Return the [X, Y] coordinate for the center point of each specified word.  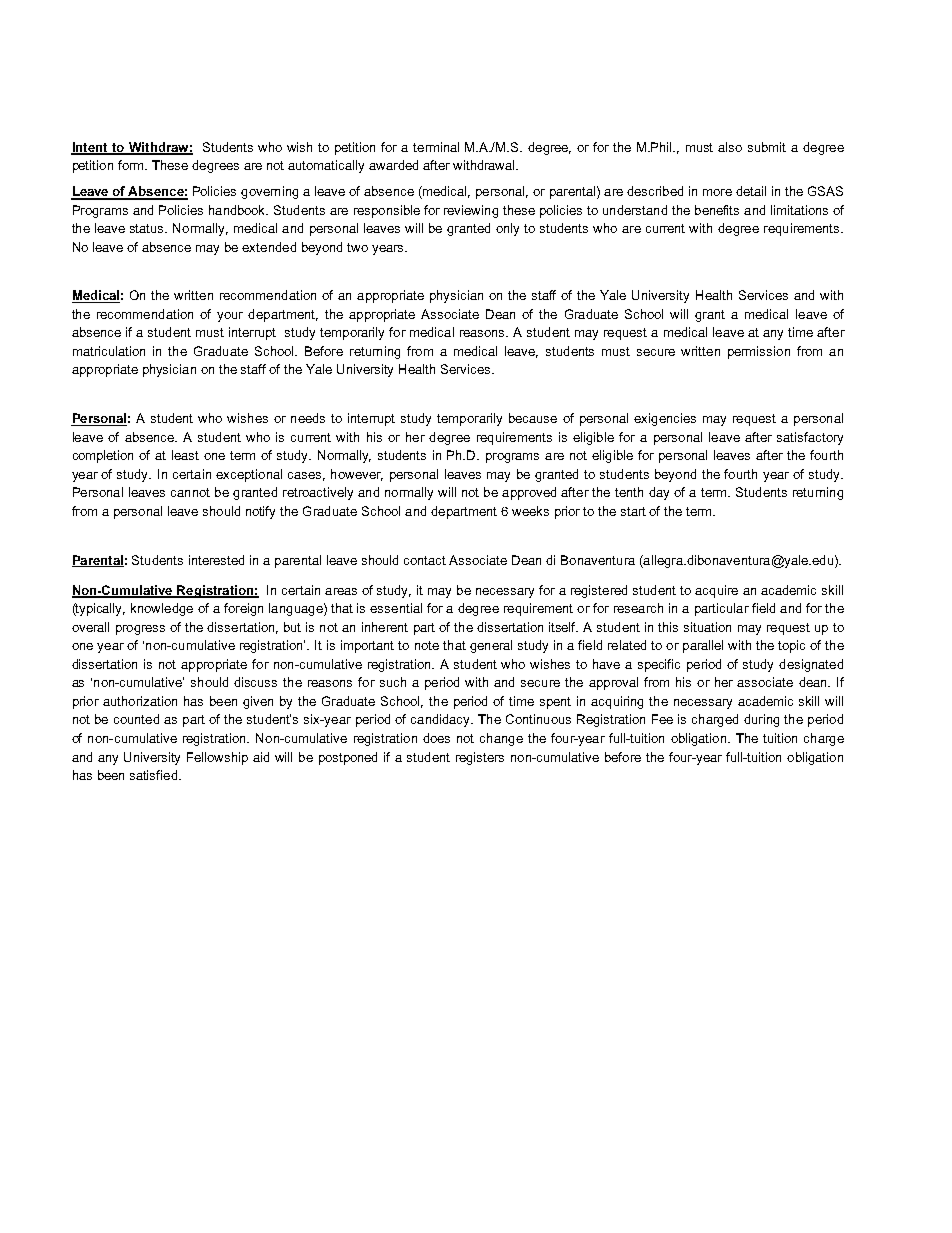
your [230, 317]
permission [759, 352]
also [730, 147]
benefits [717, 210]
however [357, 475]
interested [216, 560]
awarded [393, 165]
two [357, 247]
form [132, 165]
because [533, 418]
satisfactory [810, 438]
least [185, 455]
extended [269, 247]
